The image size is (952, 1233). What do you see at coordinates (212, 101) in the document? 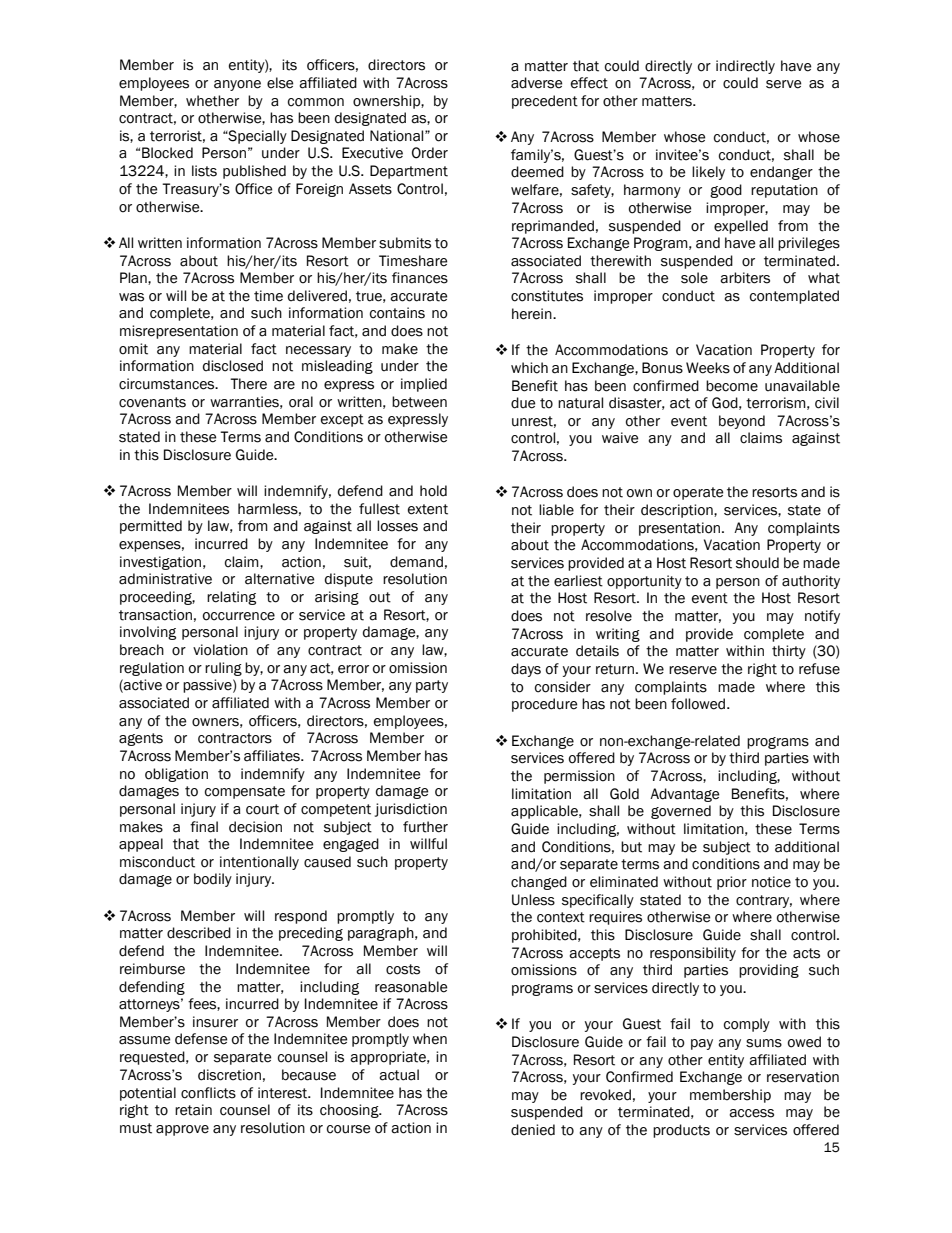
I see `whether` at bounding box center [212, 101].
